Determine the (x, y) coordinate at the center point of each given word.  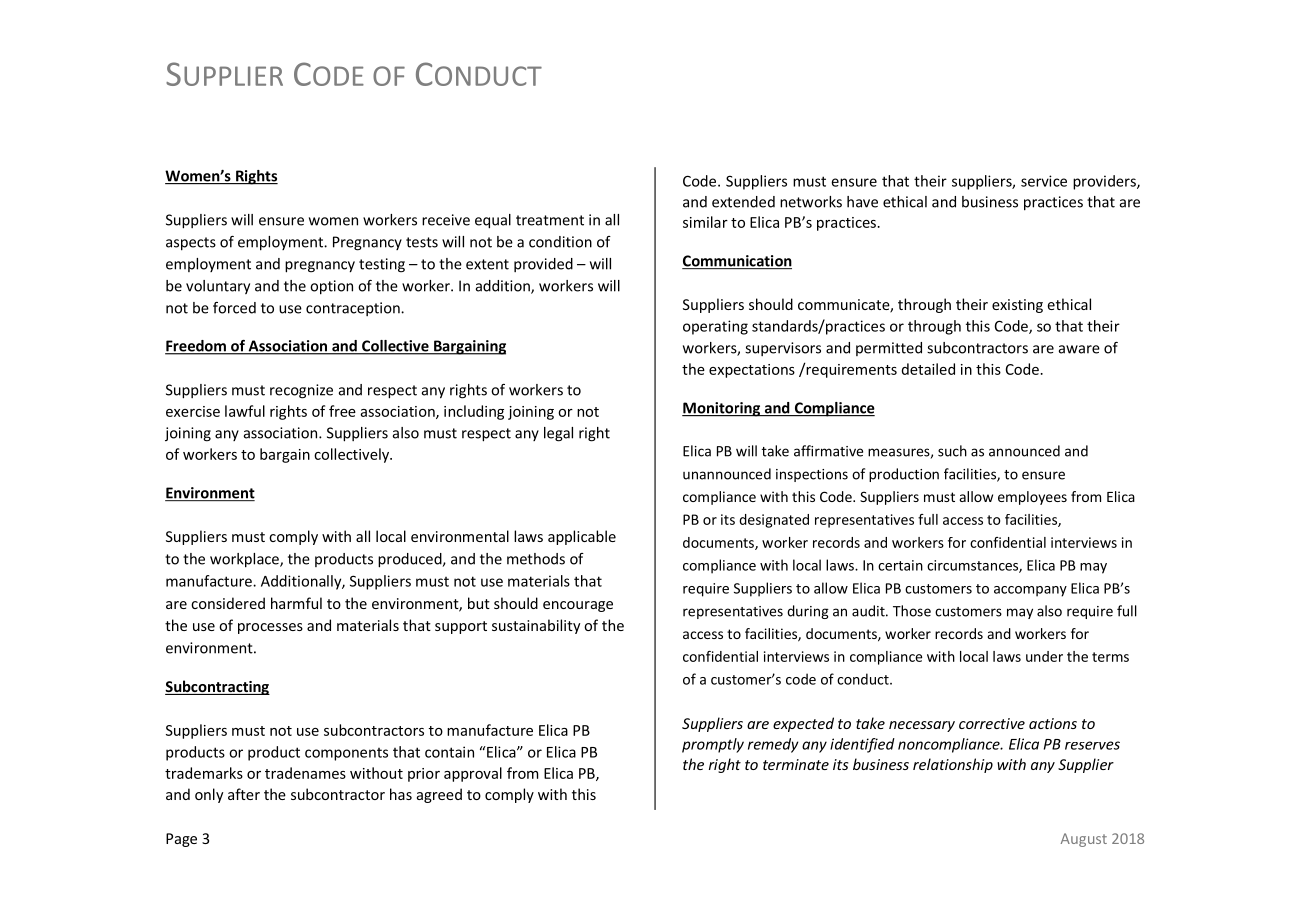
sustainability (536, 626)
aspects (191, 244)
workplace (245, 560)
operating (715, 327)
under (1044, 656)
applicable (582, 537)
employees (1032, 498)
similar (705, 222)
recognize (301, 391)
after (244, 794)
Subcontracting (217, 687)
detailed (928, 369)
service (1044, 181)
